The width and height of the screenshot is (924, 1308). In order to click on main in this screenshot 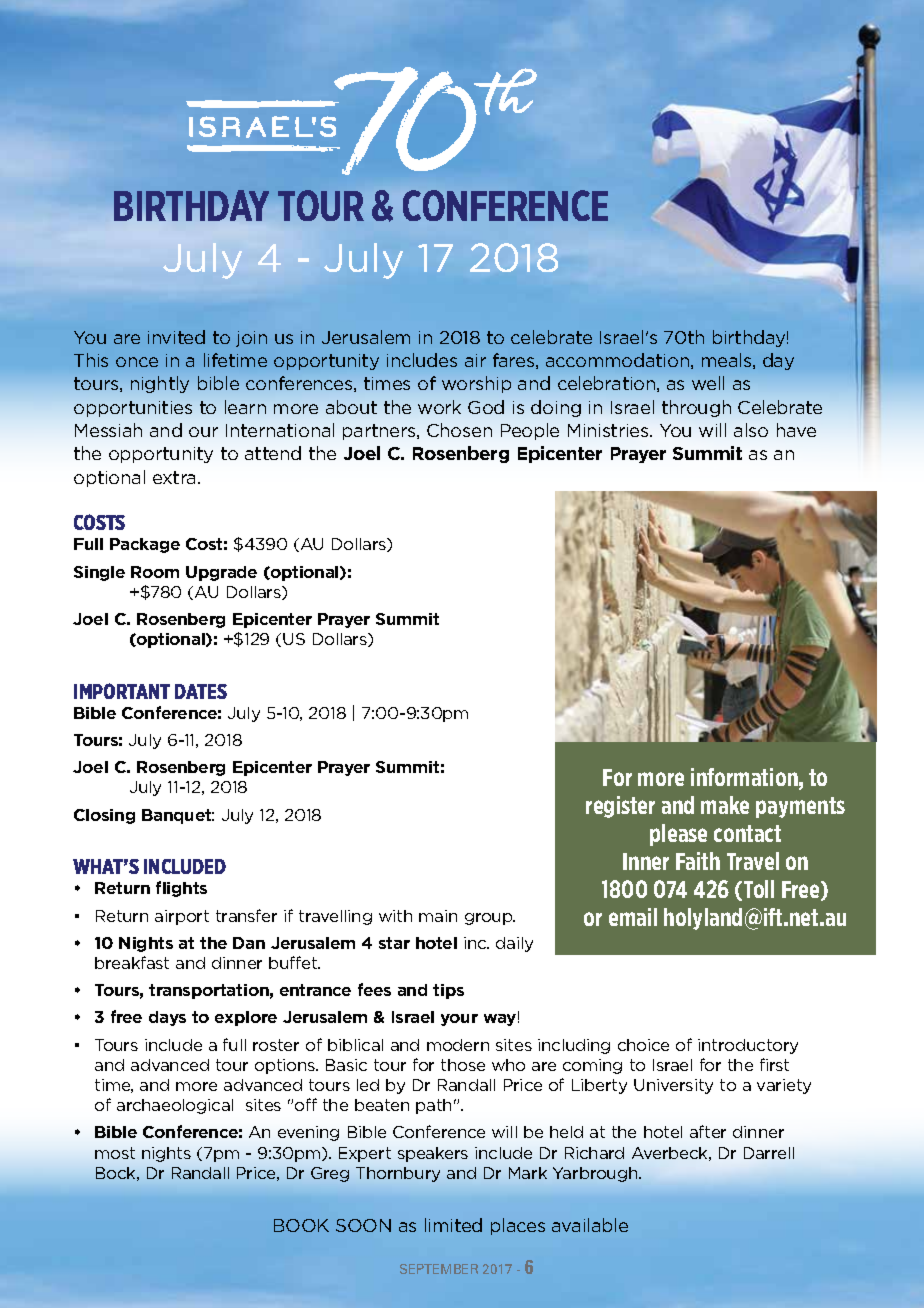, I will do `click(438, 916)`.
